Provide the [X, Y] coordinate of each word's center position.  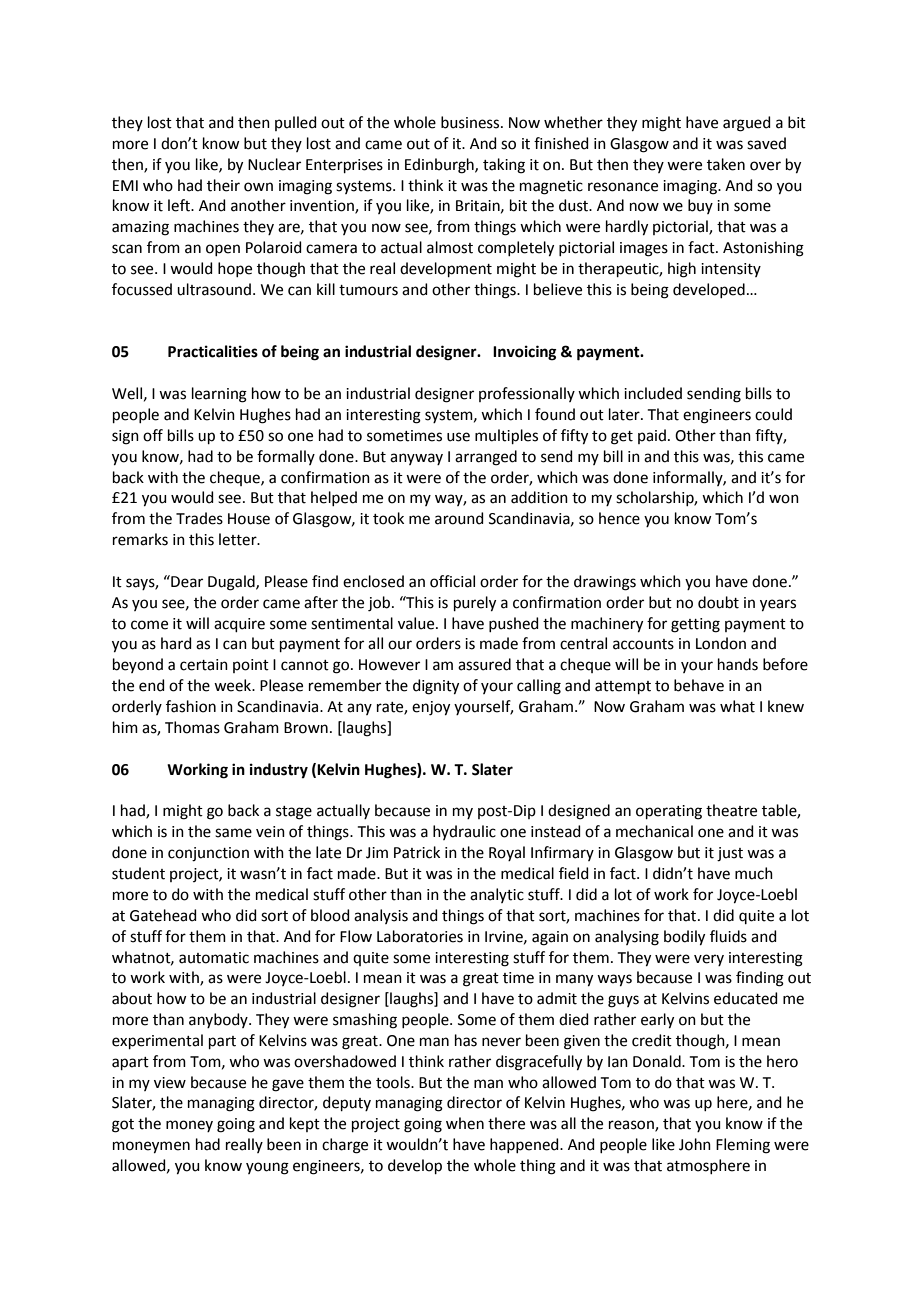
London [721, 643]
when [465, 1123]
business [471, 122]
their [223, 185]
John [695, 1144]
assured [484, 664]
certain [204, 665]
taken [726, 164]
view [170, 1083]
